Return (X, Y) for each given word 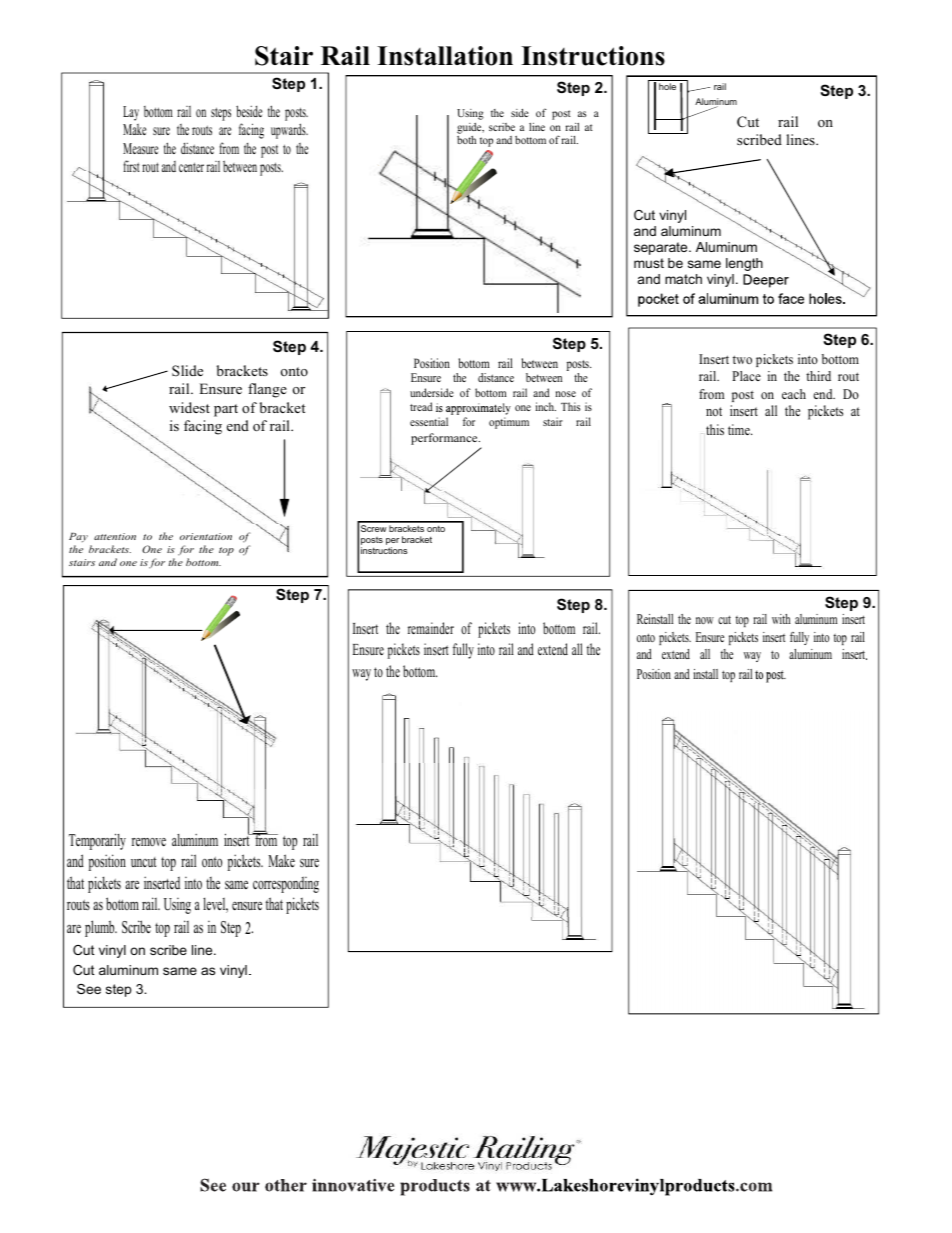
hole (667, 86)
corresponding (286, 884)
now (705, 620)
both (466, 140)
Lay (131, 113)
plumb (101, 928)
